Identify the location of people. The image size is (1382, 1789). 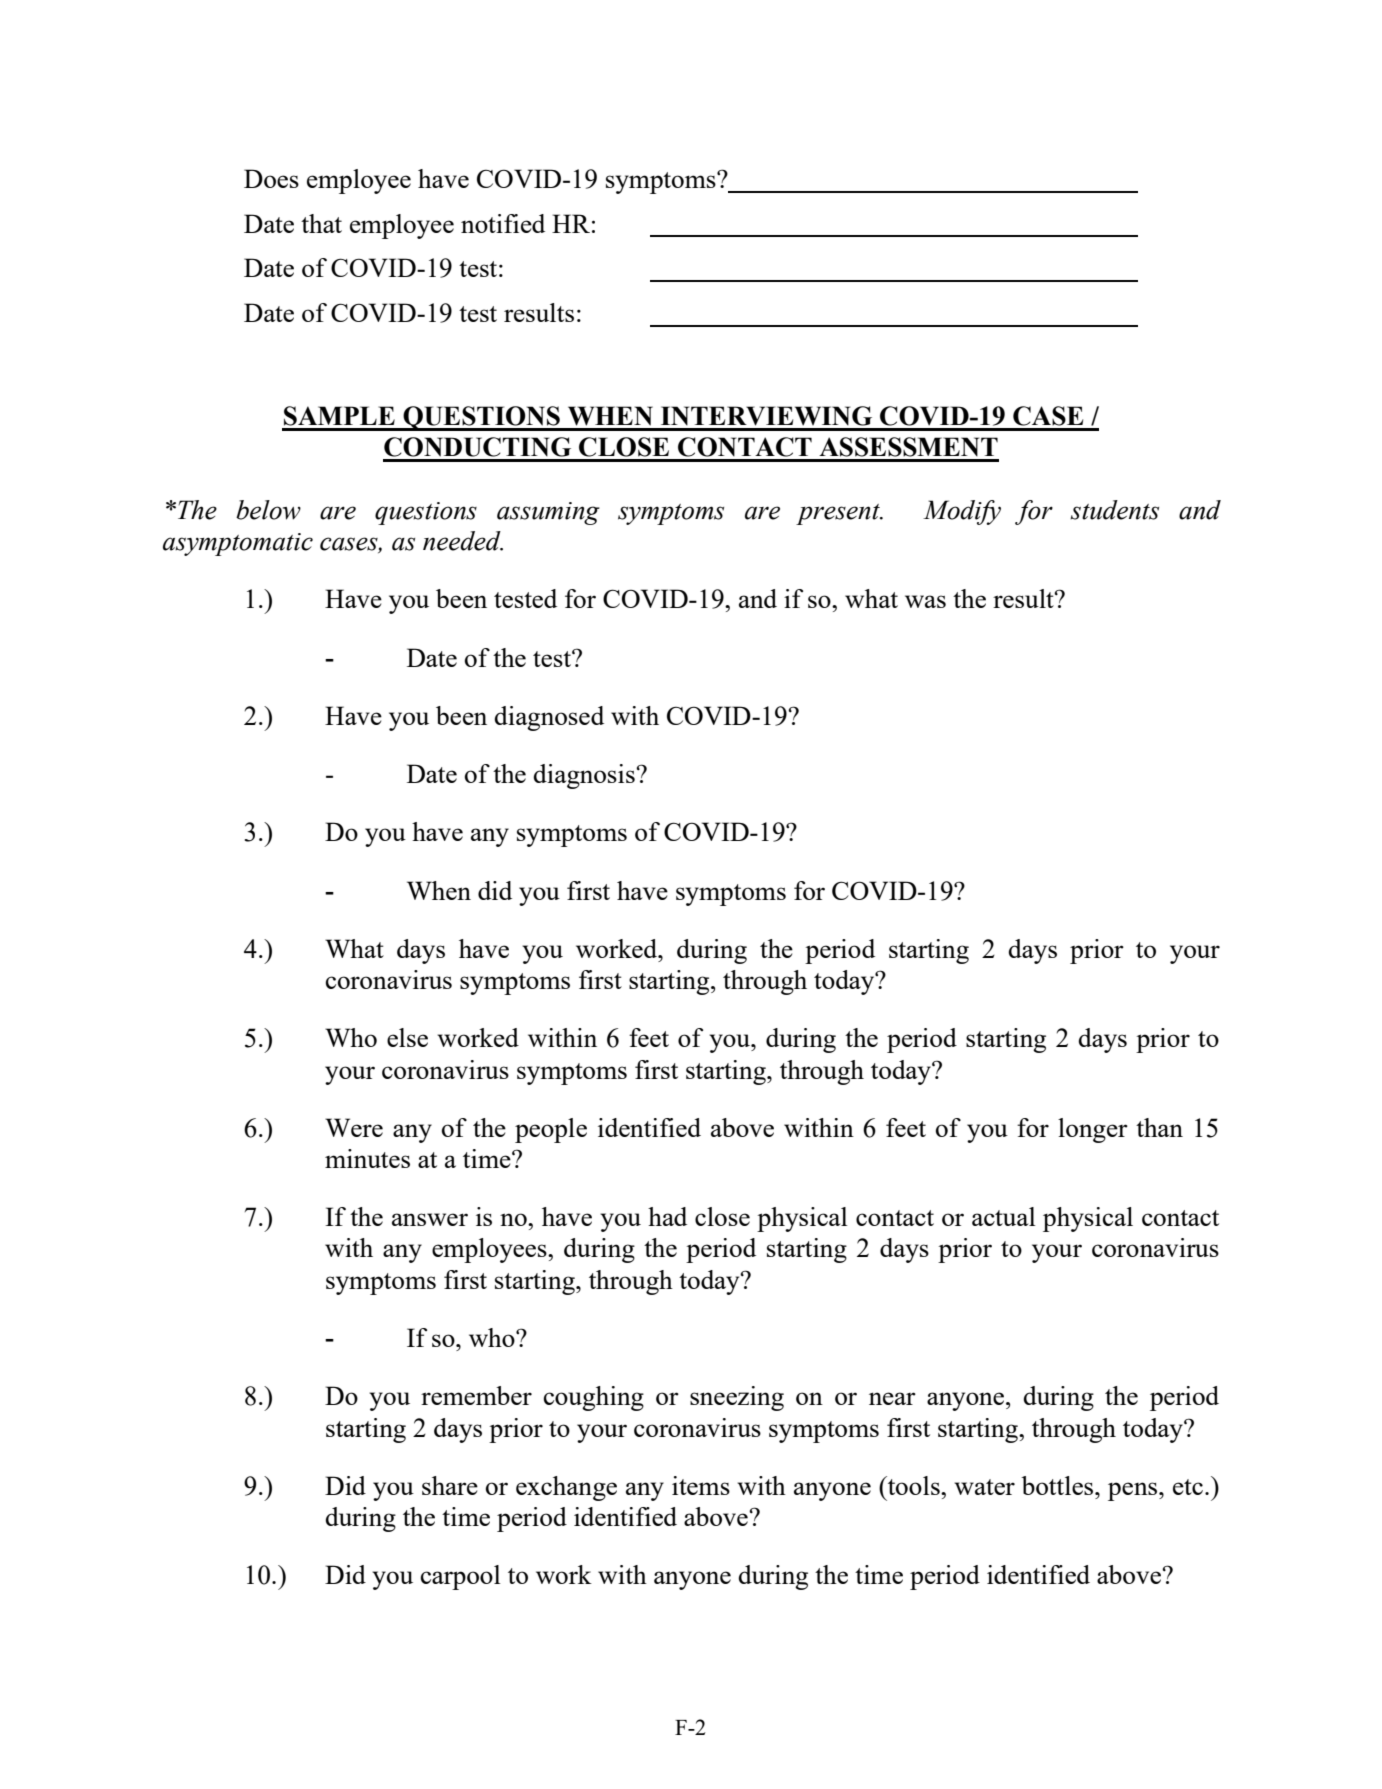
(551, 1130).
